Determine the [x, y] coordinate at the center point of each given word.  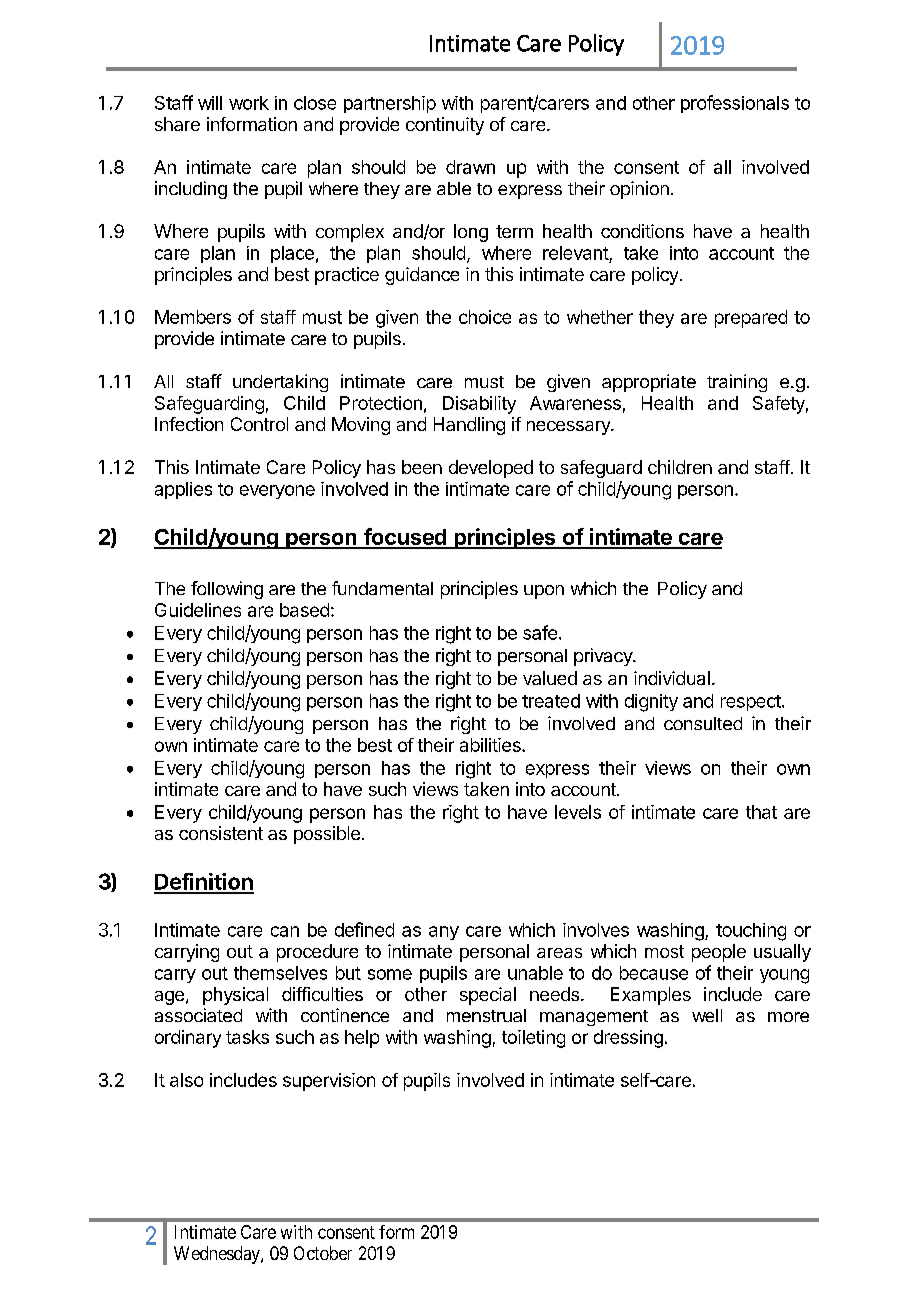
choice [485, 317]
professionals [735, 104]
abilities [491, 745]
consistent [221, 833]
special [488, 996]
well [707, 1015]
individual [672, 678]
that [761, 812]
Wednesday [218, 1255]
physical [235, 996]
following [227, 590]
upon [544, 592]
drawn [470, 167]
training [737, 383]
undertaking [280, 383]
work [249, 103]
